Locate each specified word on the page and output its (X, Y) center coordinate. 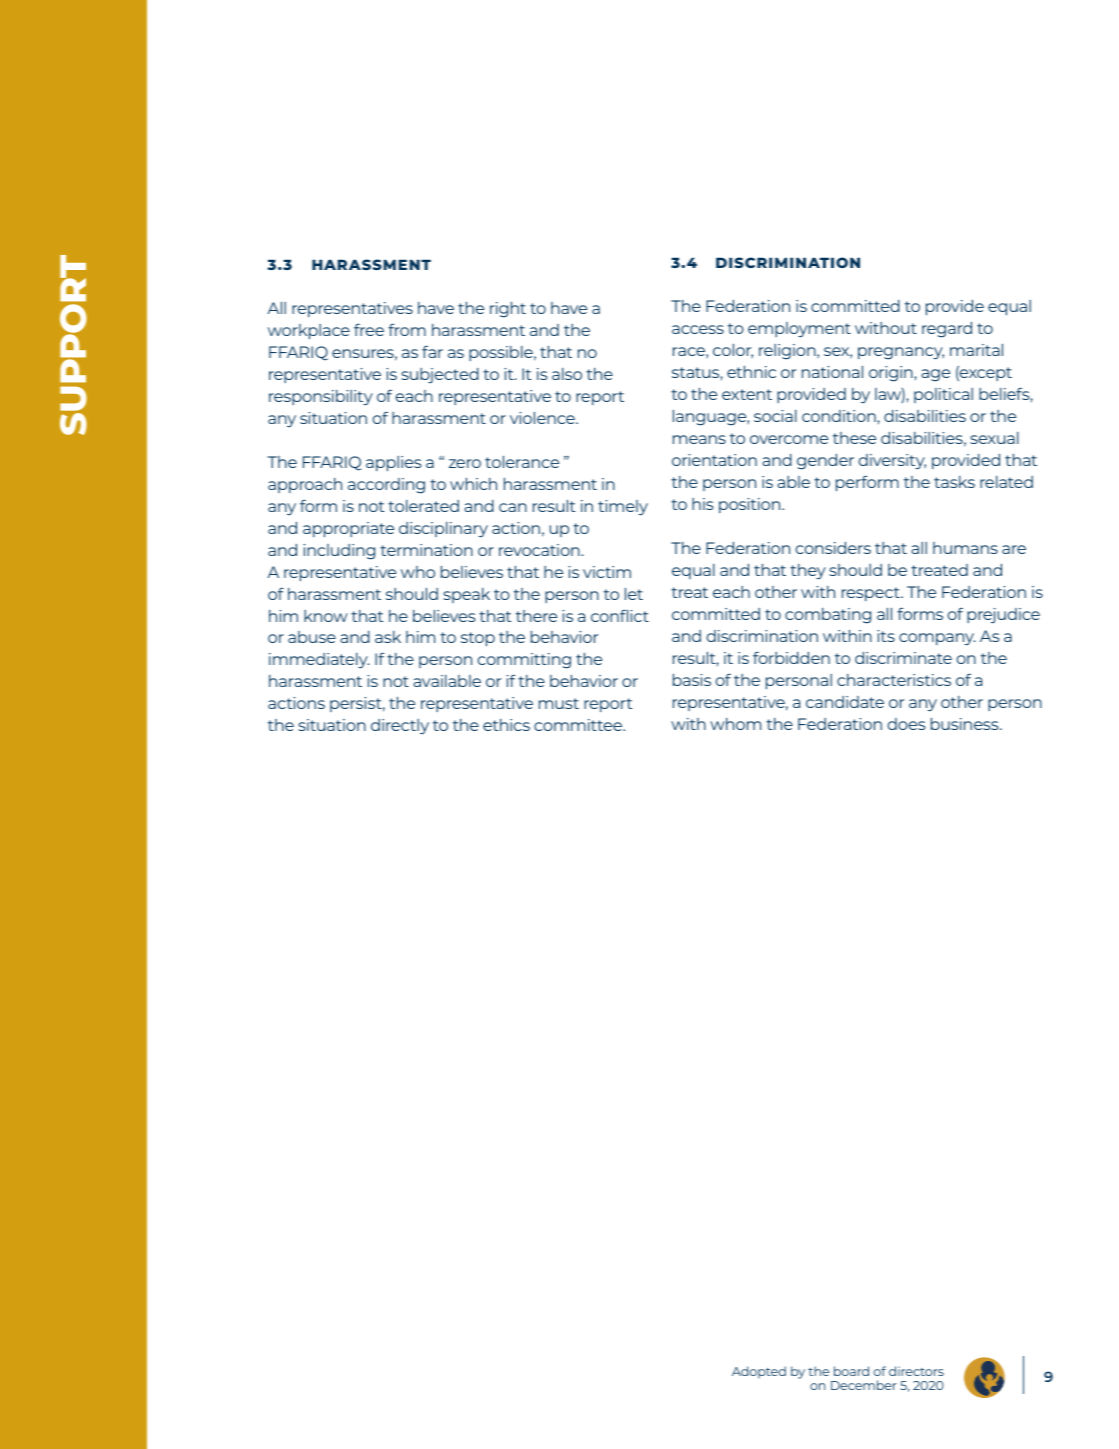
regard (947, 330)
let (634, 594)
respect (872, 594)
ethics (506, 725)
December (864, 1385)
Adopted (759, 1372)
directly (400, 726)
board (851, 1371)
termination (426, 550)
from (407, 329)
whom (735, 724)
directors (916, 1371)
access (698, 329)
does (906, 724)
